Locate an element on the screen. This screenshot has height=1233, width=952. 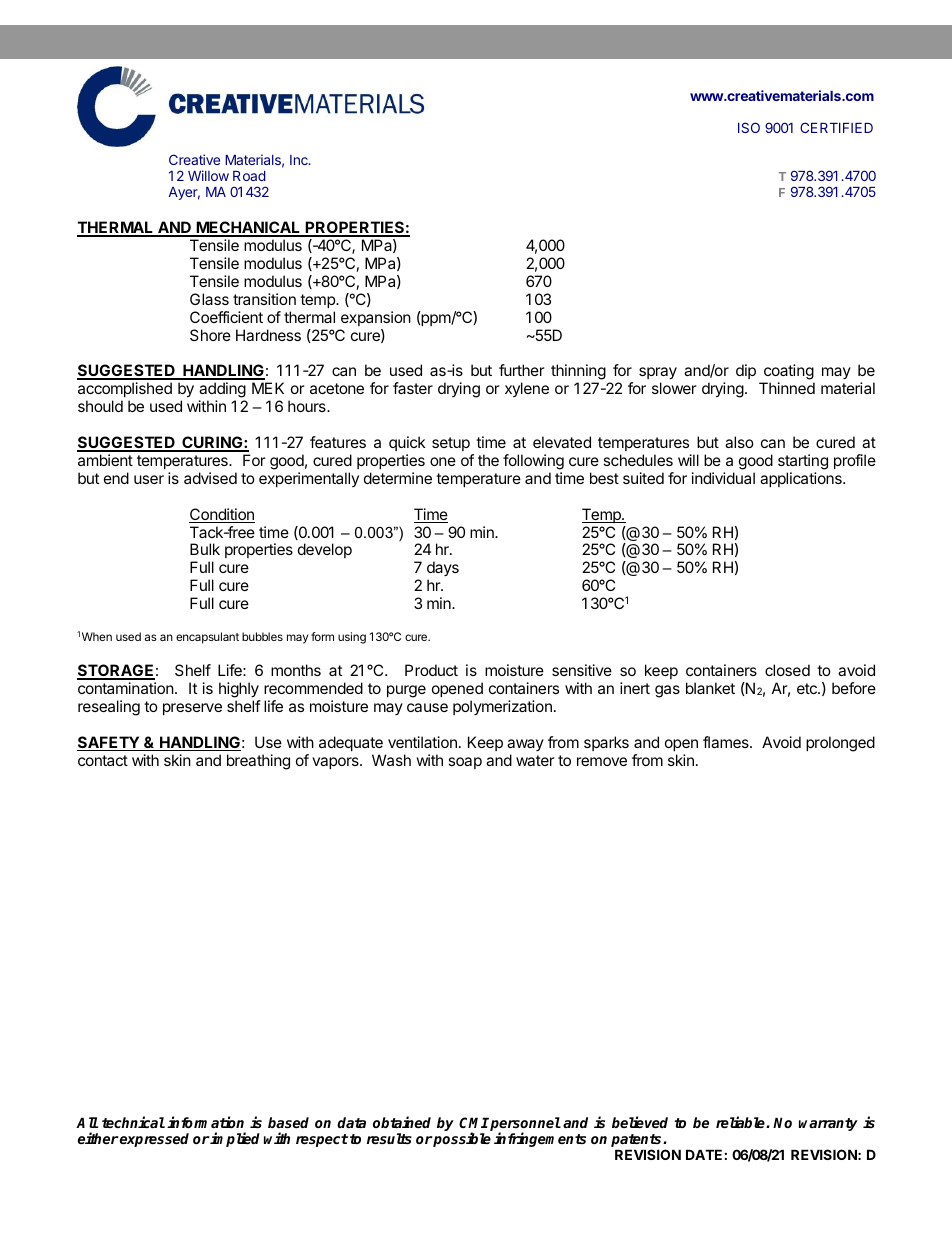
reliable is located at coordinates (741, 1122).
